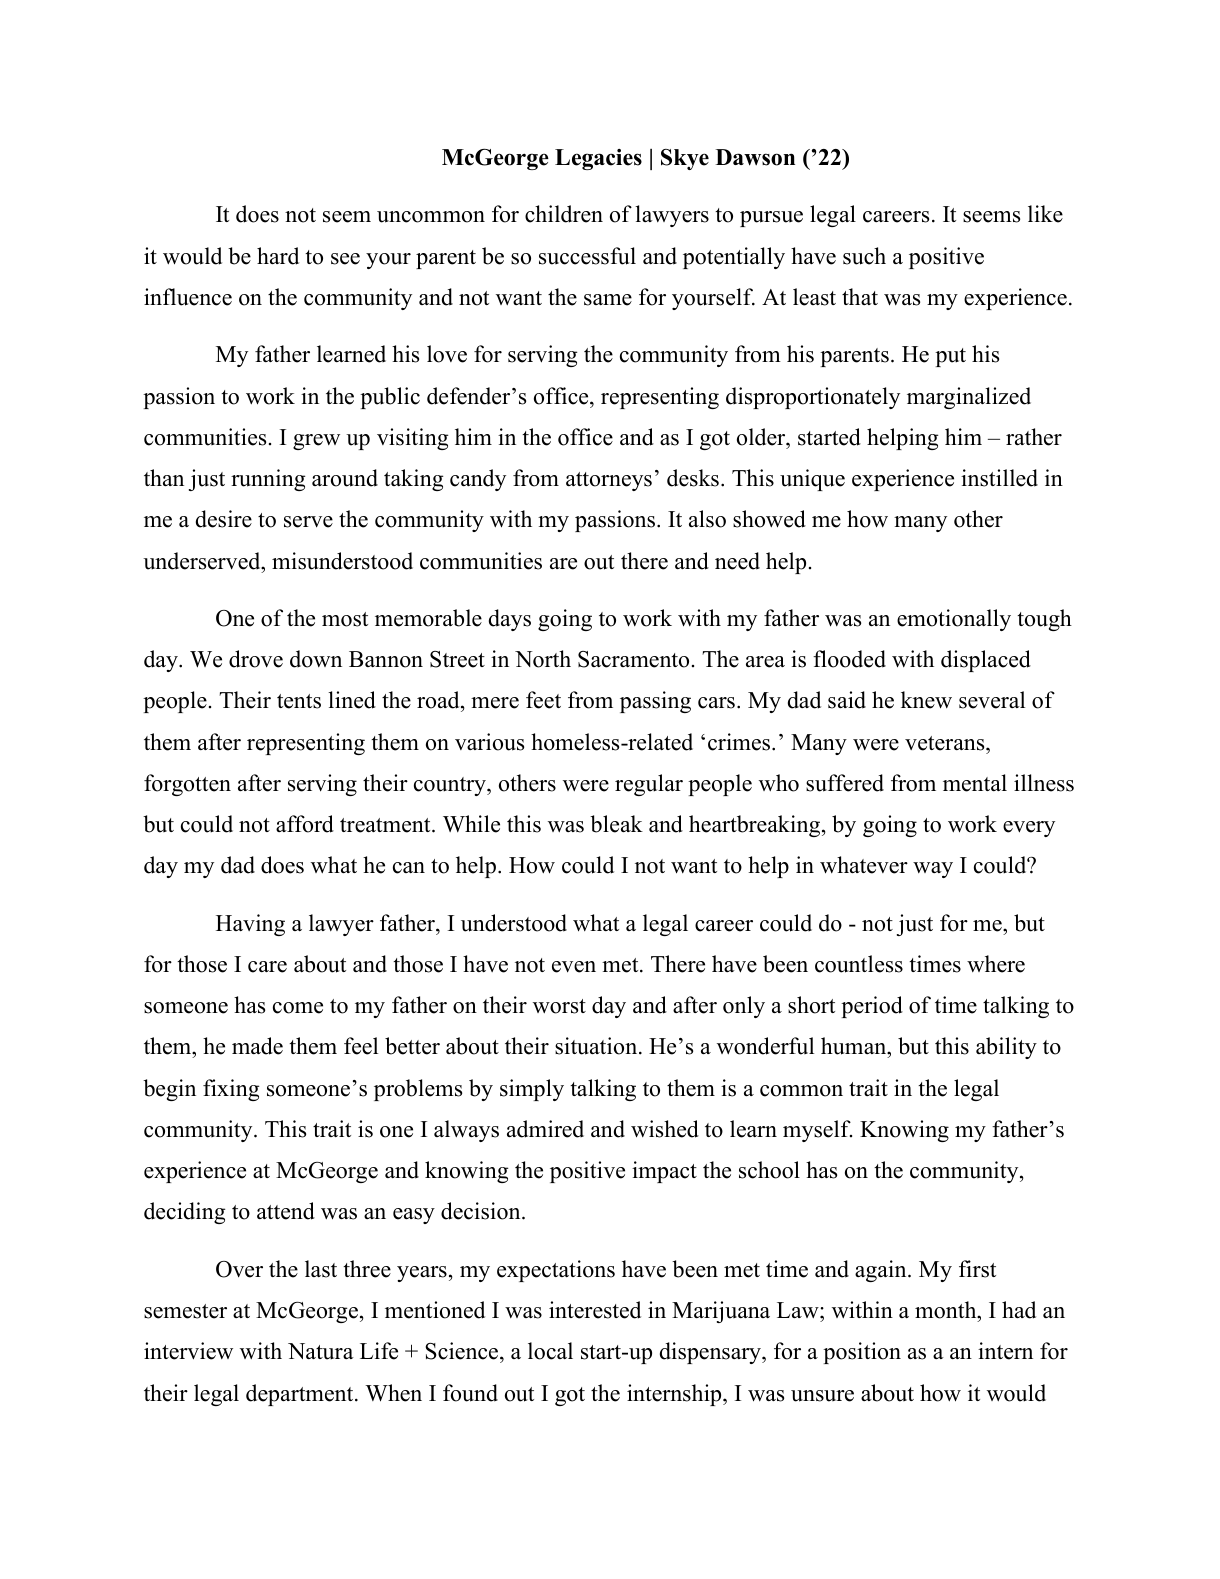 This document has height=1579, width=1220. I want to click on mental, so click(975, 783).
